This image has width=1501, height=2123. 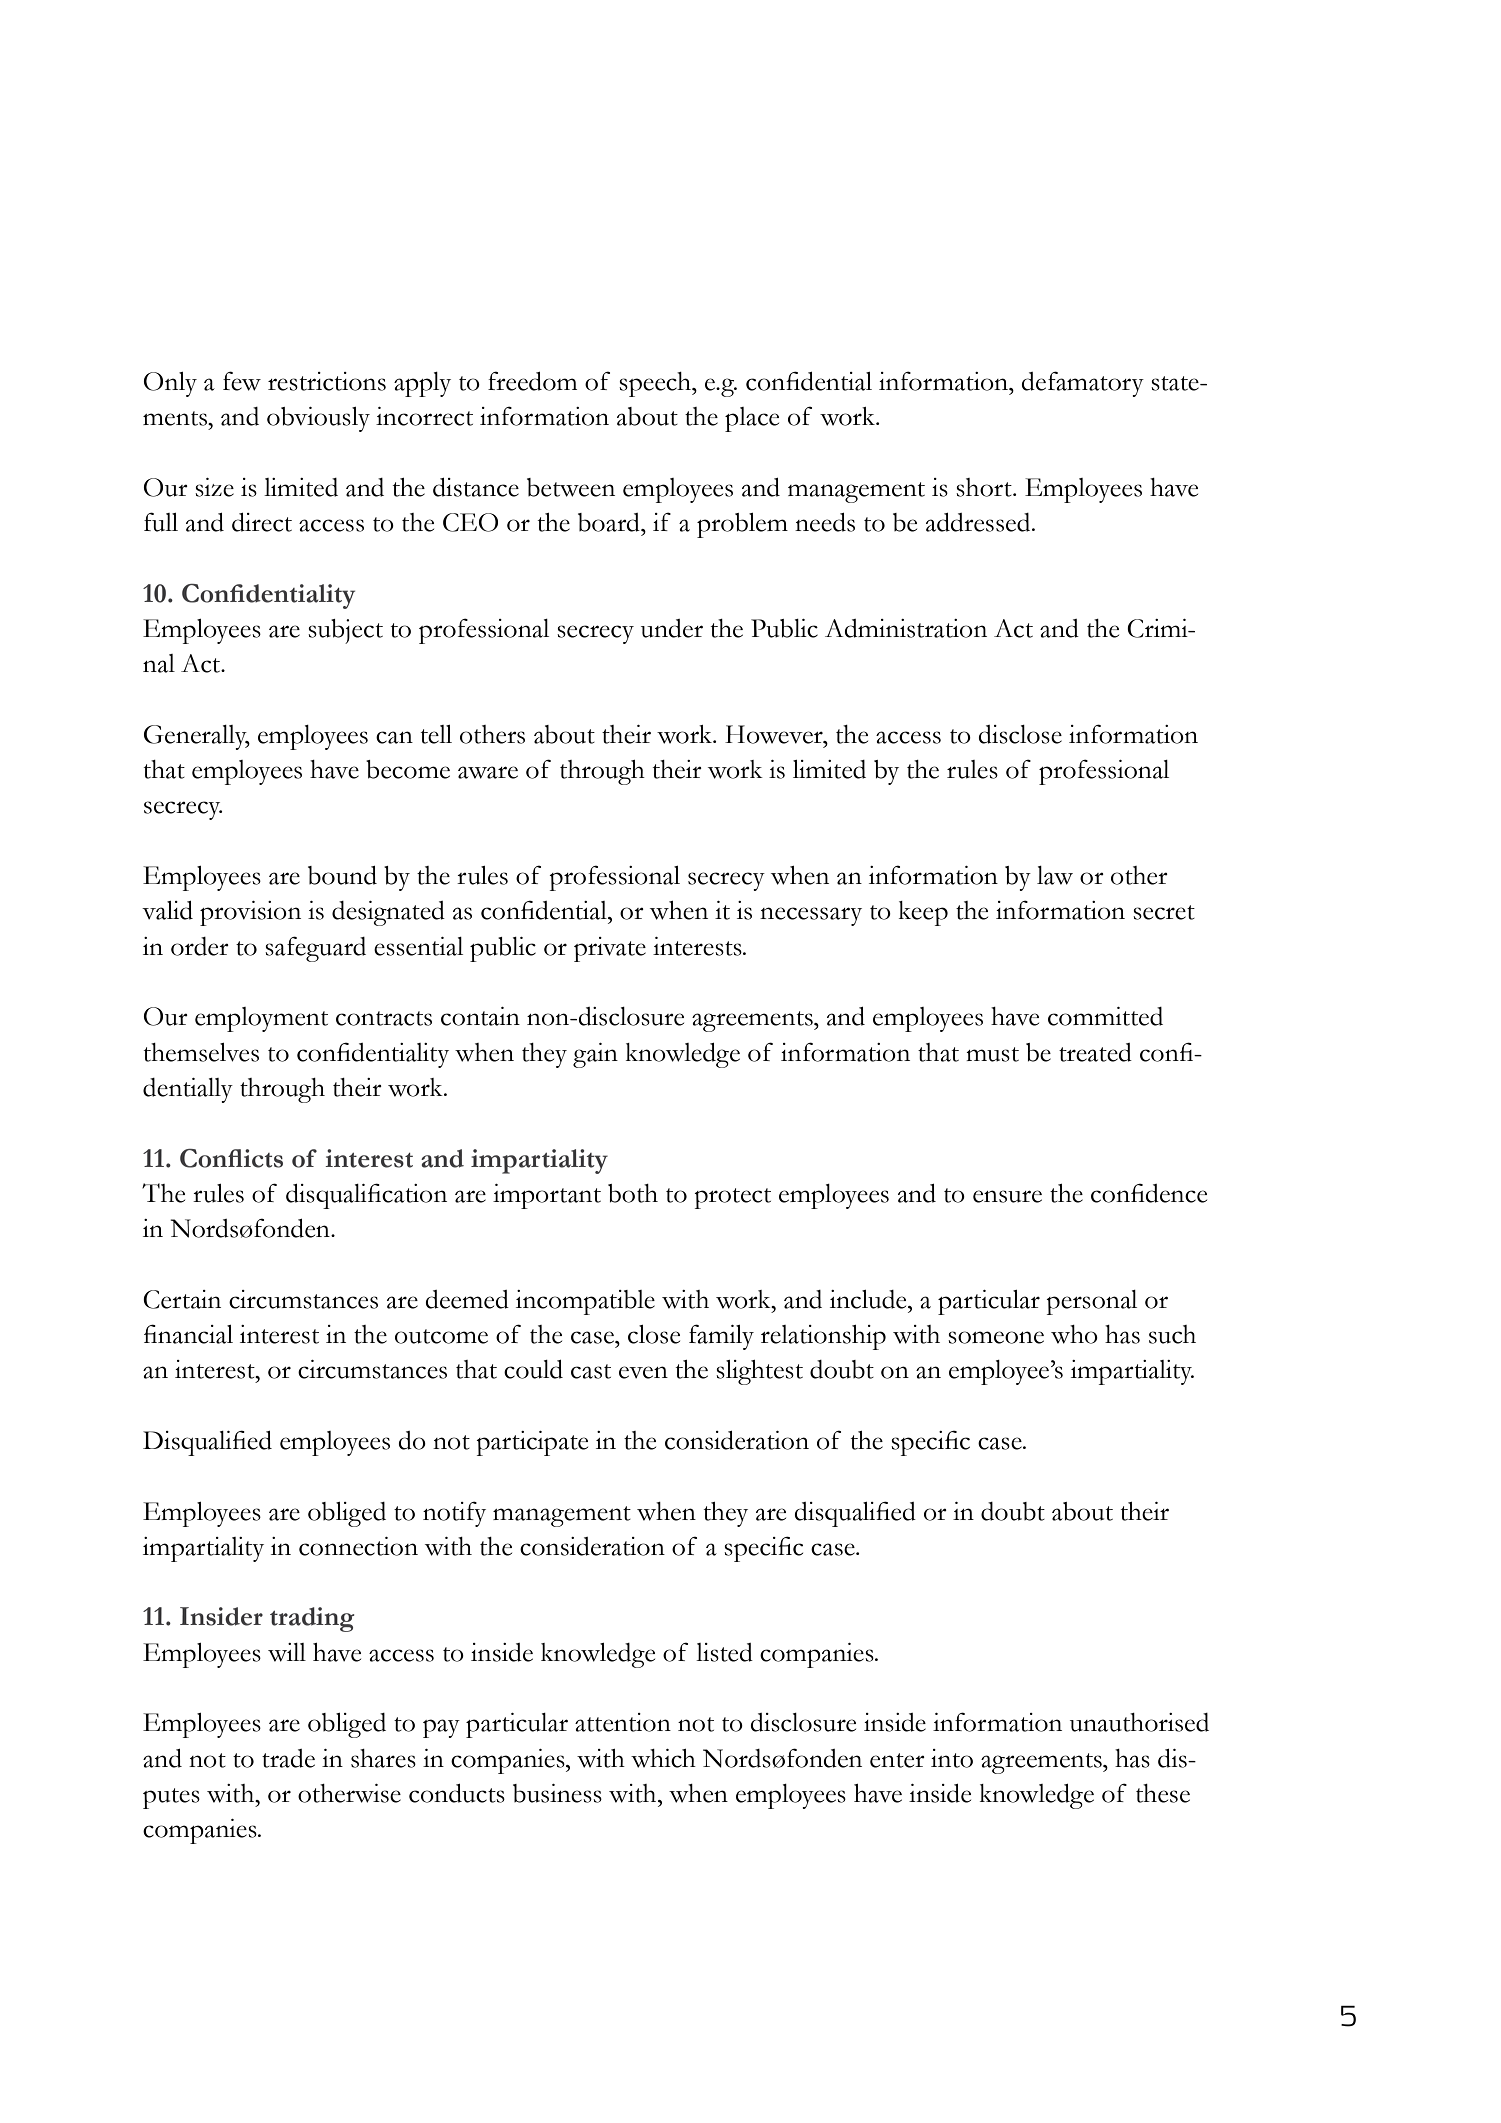 I want to click on bound, so click(x=342, y=875).
